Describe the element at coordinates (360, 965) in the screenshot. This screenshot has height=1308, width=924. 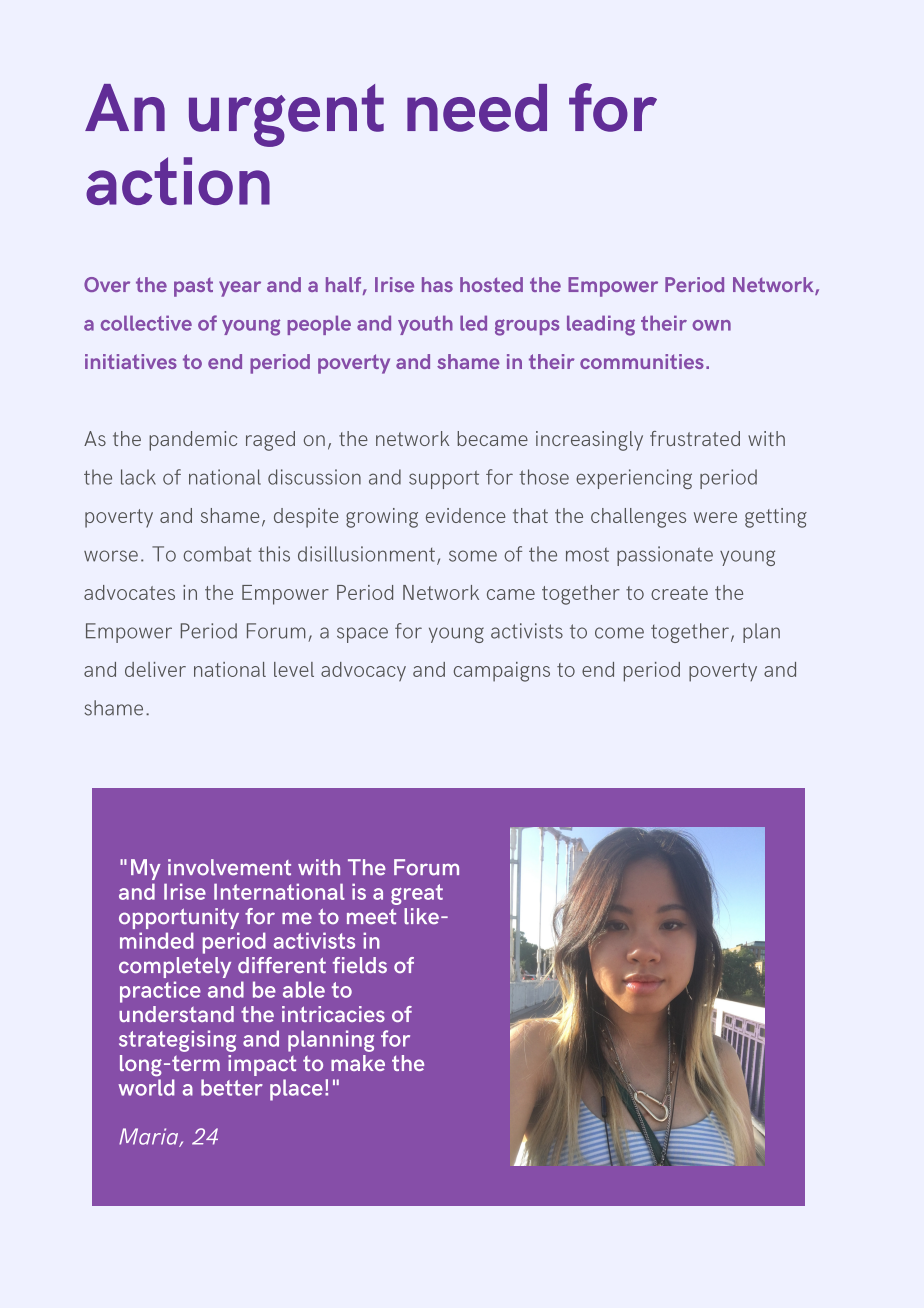
I see `fields` at that location.
